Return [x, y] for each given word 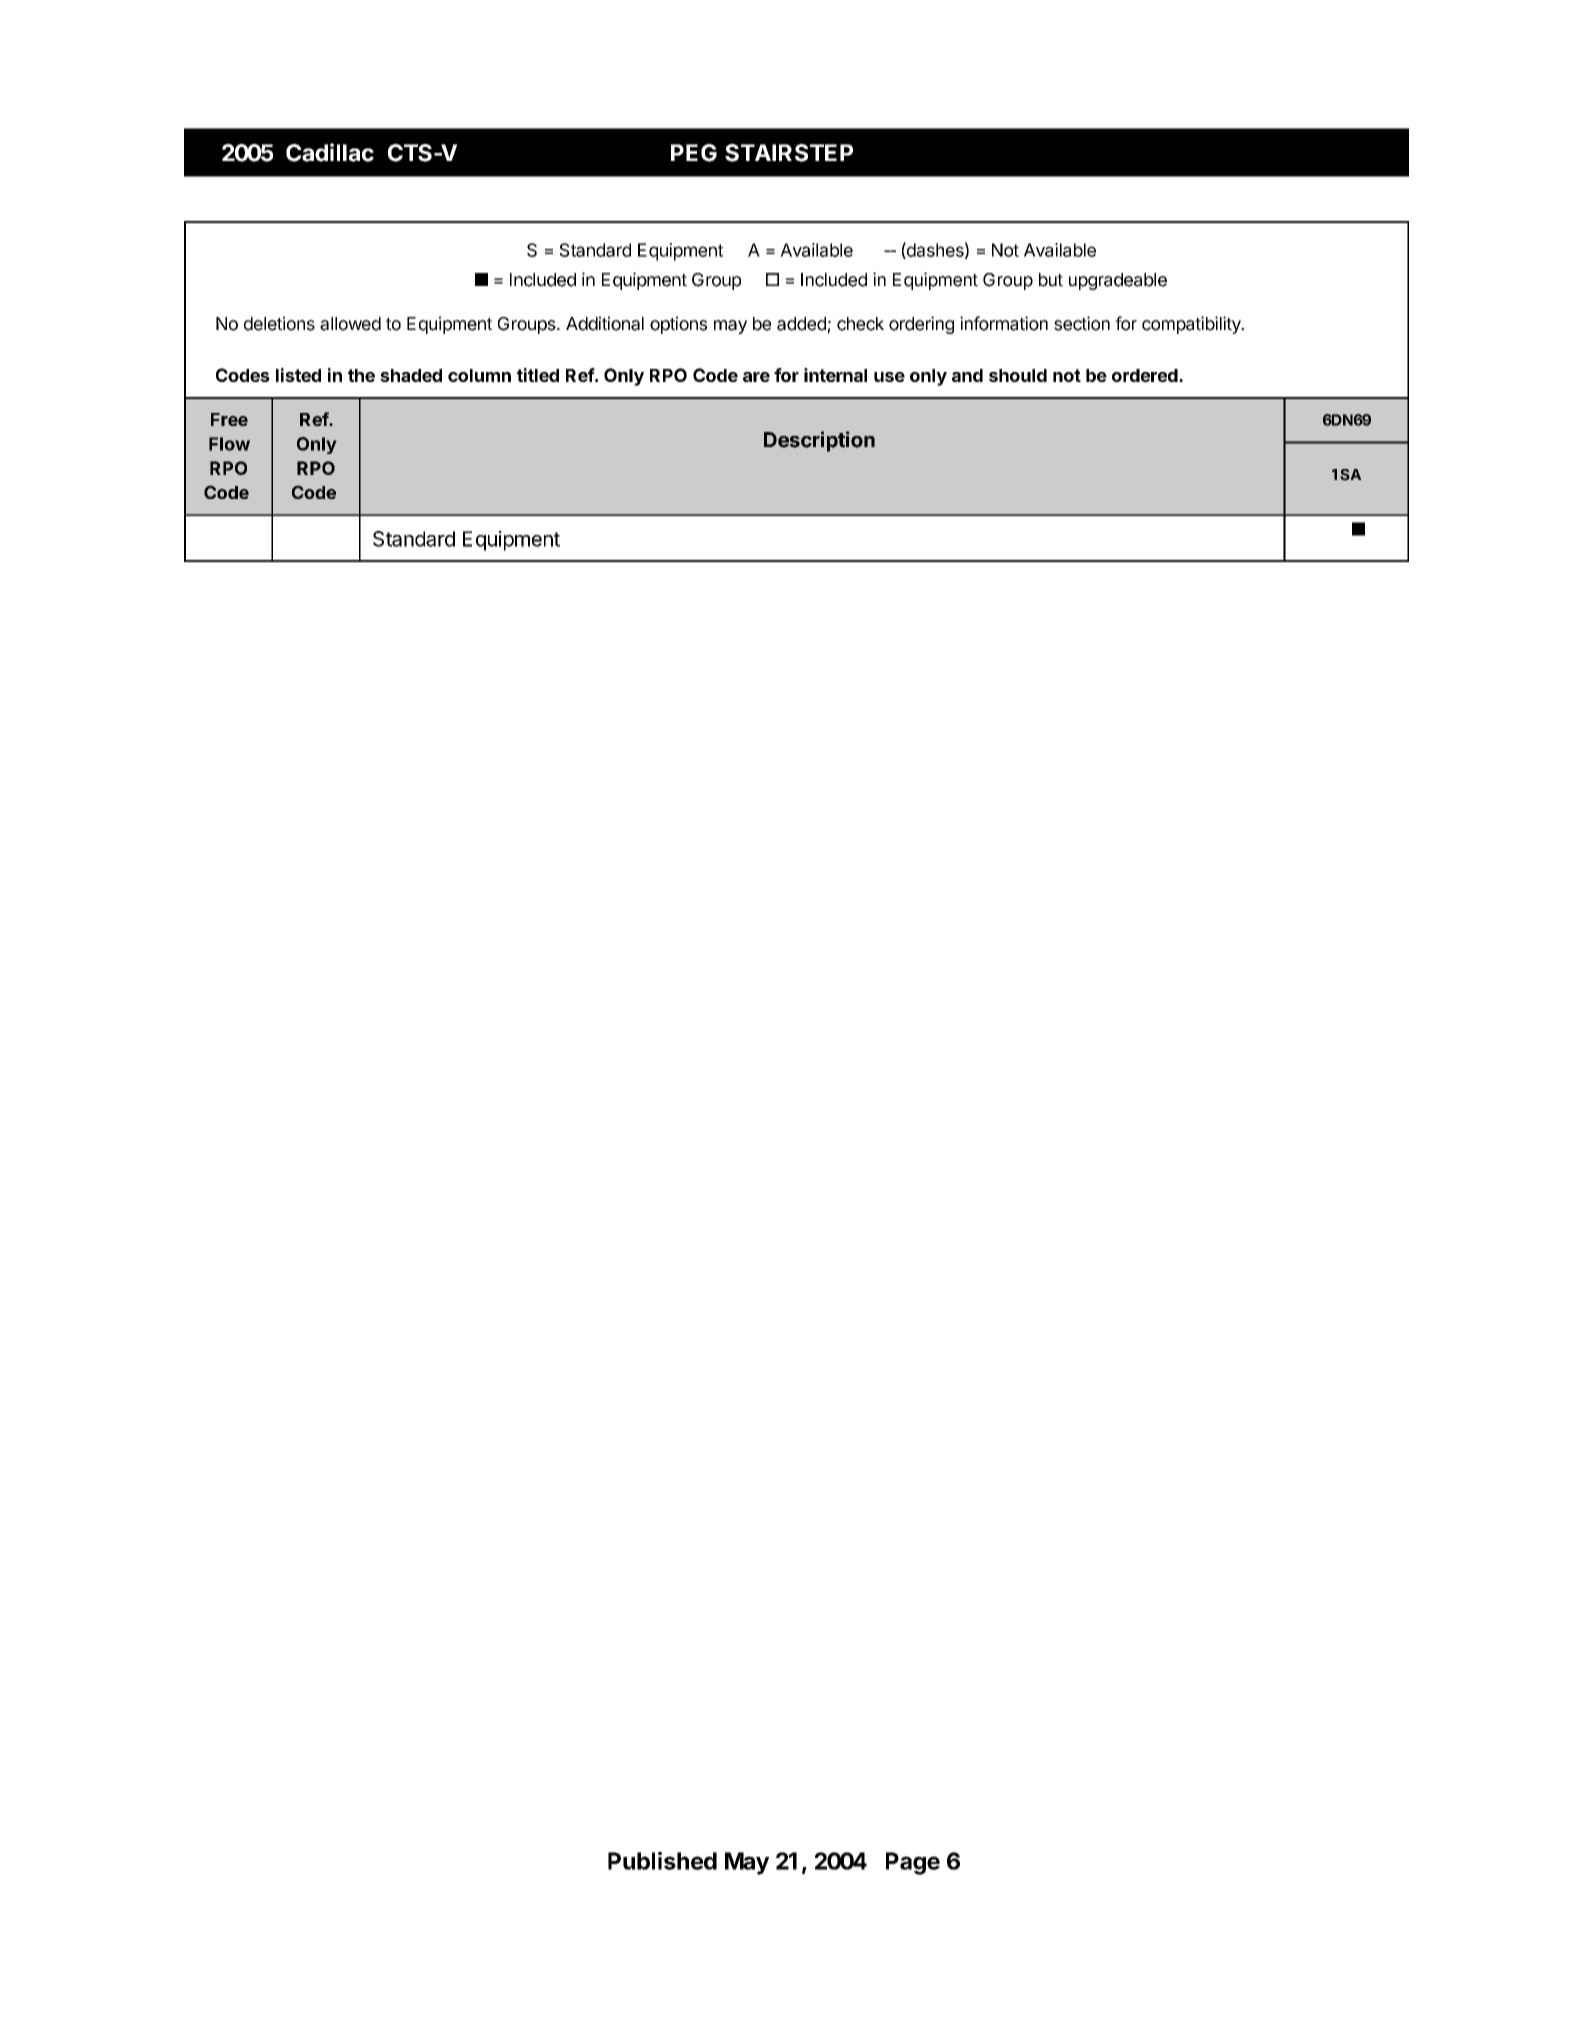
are [756, 377]
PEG [694, 153]
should [1018, 375]
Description [819, 441]
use [889, 377]
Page [913, 1863]
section [1082, 323]
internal [835, 375]
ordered [1146, 375]
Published [662, 1861]
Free [229, 419]
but [1051, 280]
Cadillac [330, 152]
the [361, 375]
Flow [229, 444]
